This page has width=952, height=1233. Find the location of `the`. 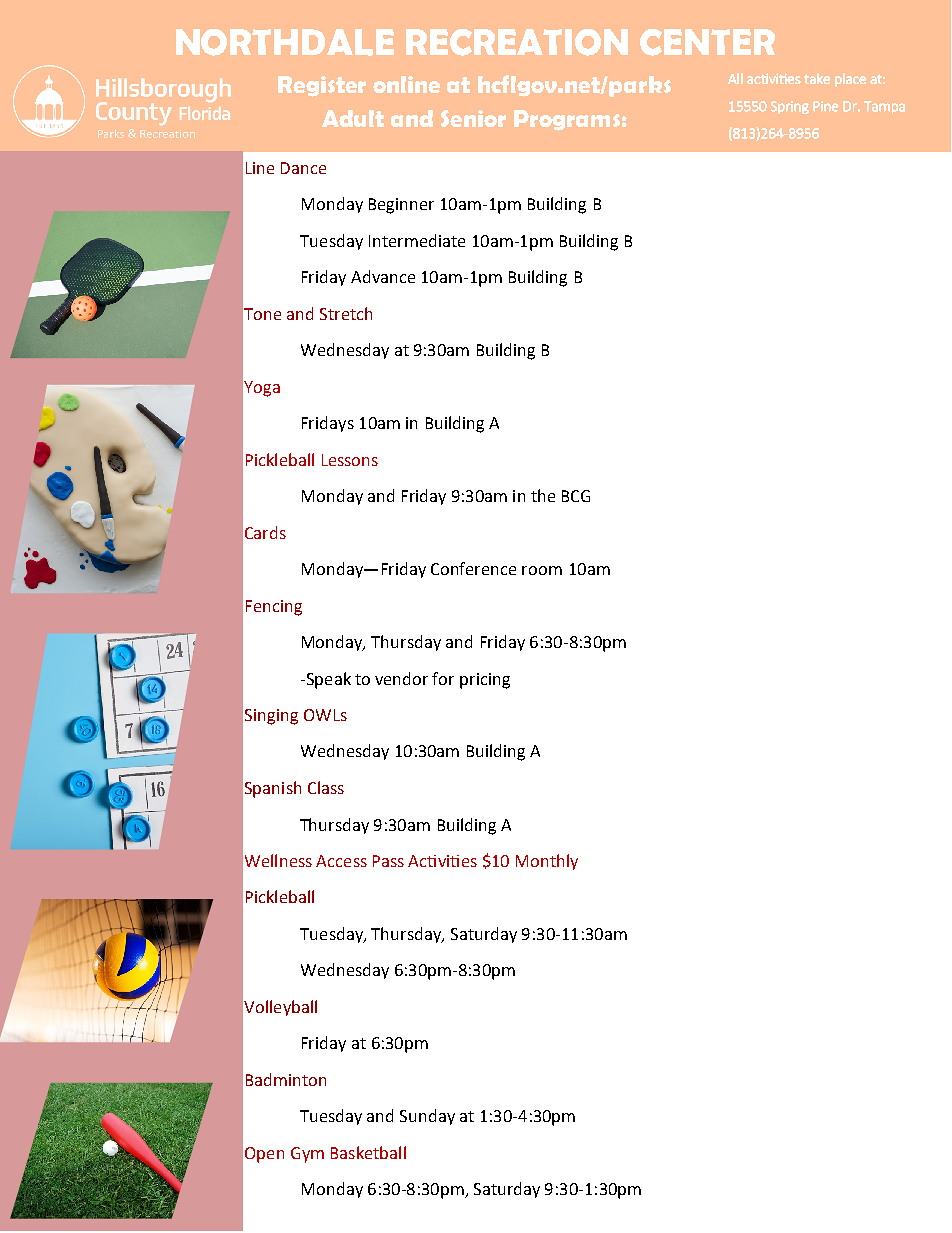

the is located at coordinates (543, 495).
